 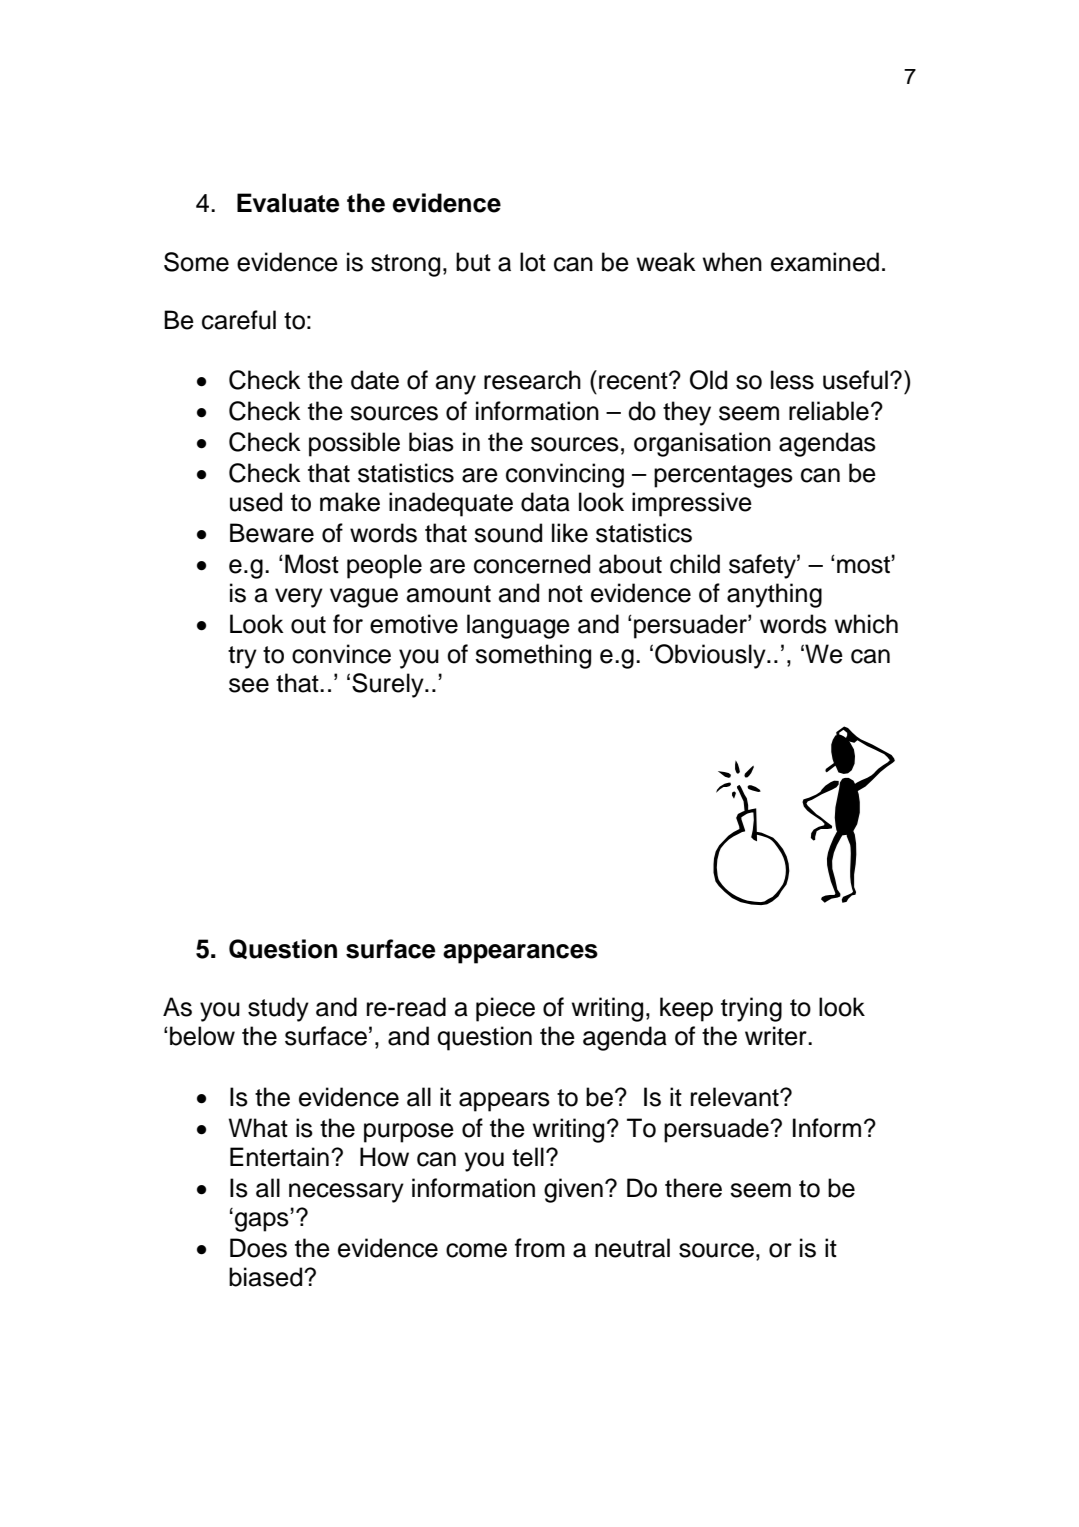 I want to click on percentages, so click(x=723, y=476).
